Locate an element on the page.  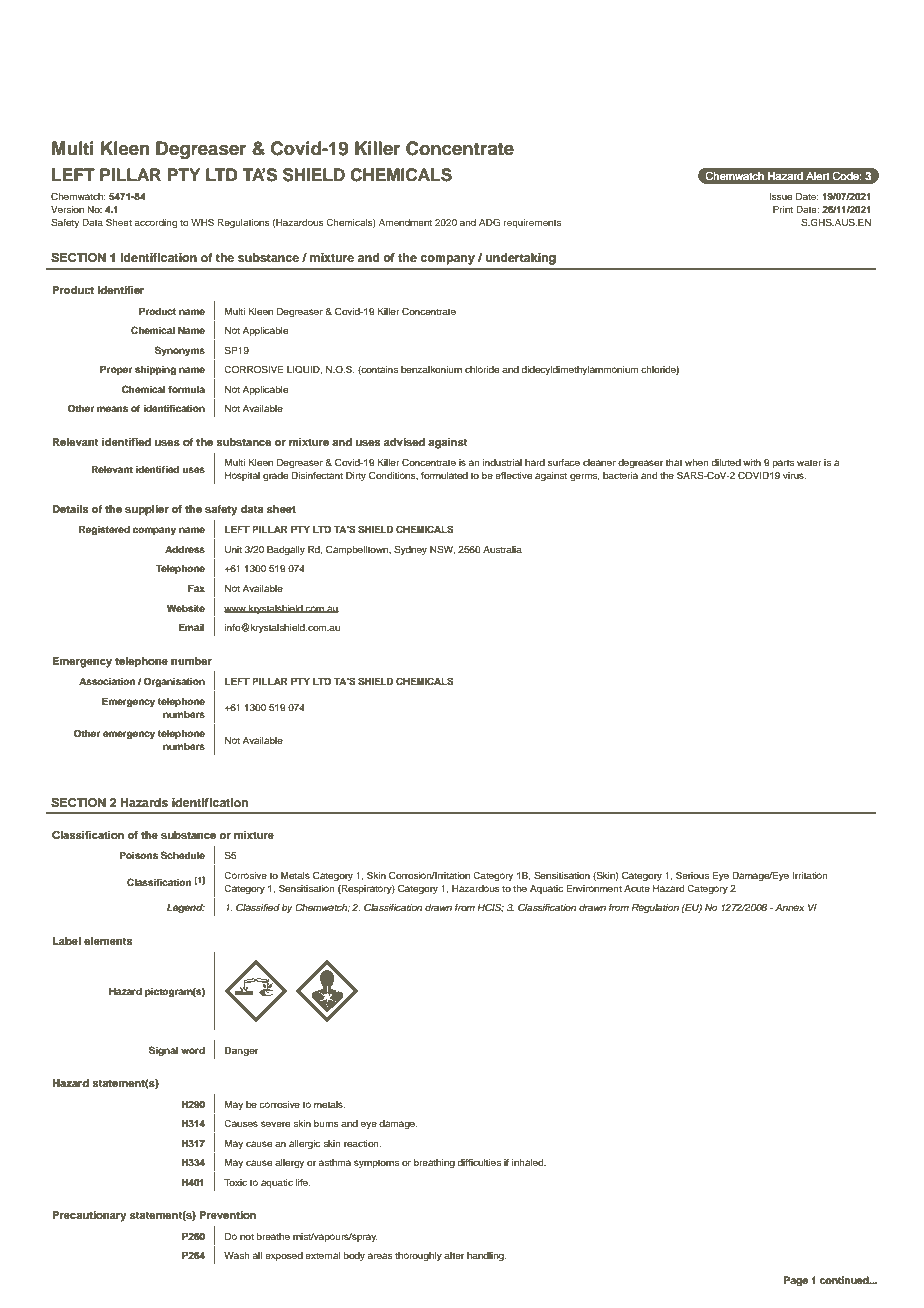
Signal is located at coordinates (163, 1051).
